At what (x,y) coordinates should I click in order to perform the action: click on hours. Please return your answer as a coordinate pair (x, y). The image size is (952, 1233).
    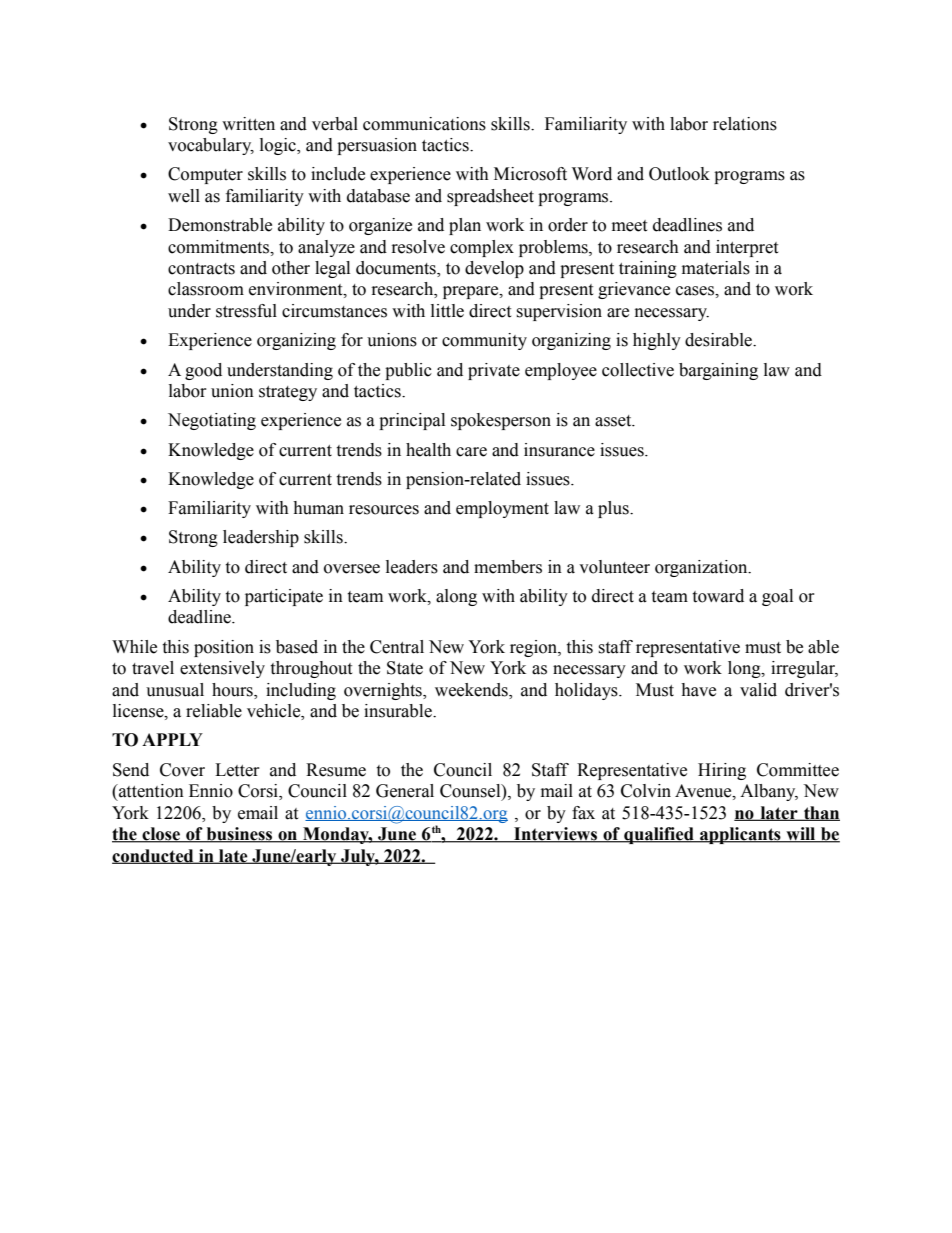
    Looking at the image, I should click on (233, 690).
